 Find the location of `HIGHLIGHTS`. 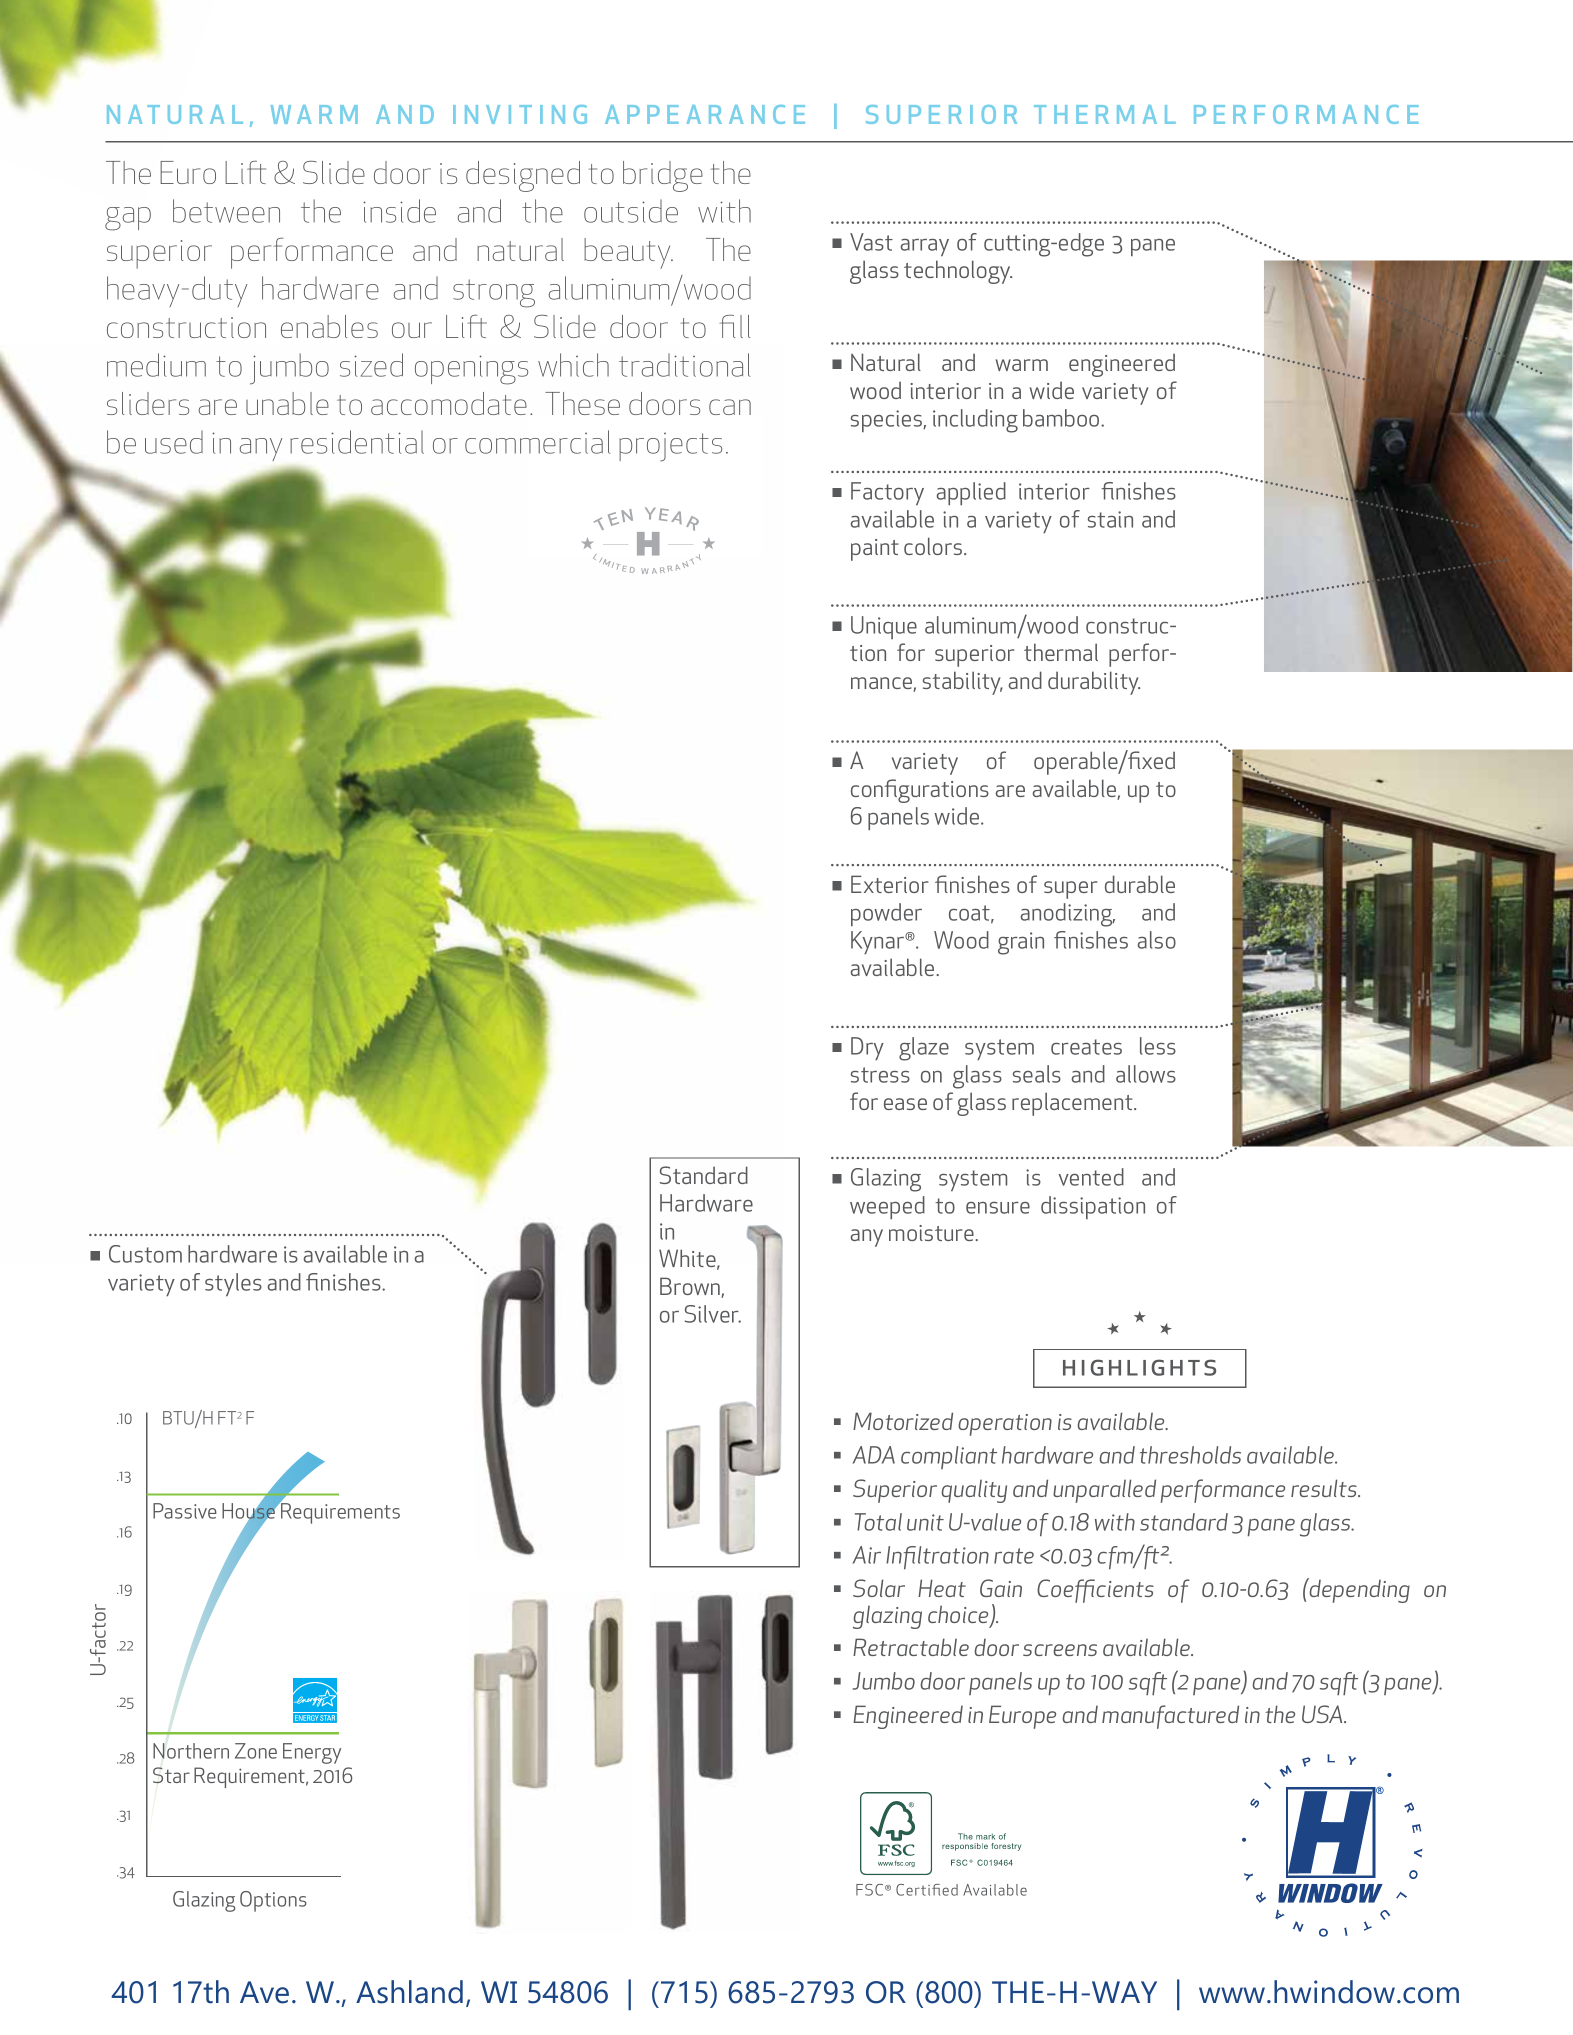

HIGHLIGHTS is located at coordinates (1139, 1367).
